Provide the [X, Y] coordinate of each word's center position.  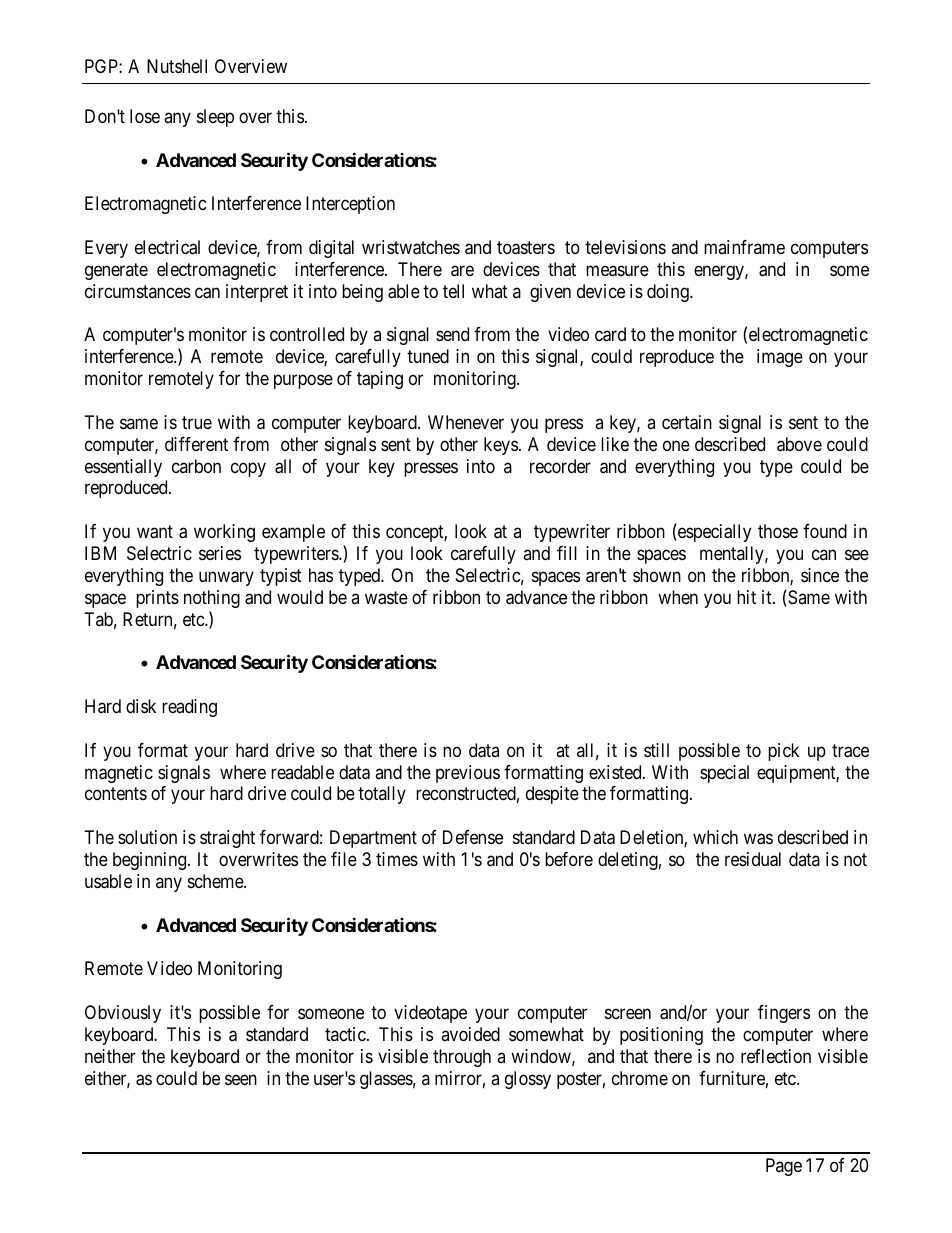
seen [241, 1079]
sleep [215, 118]
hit [746, 597]
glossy [528, 1080]
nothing [212, 599]
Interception [350, 205]
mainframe [744, 247]
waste [386, 598]
